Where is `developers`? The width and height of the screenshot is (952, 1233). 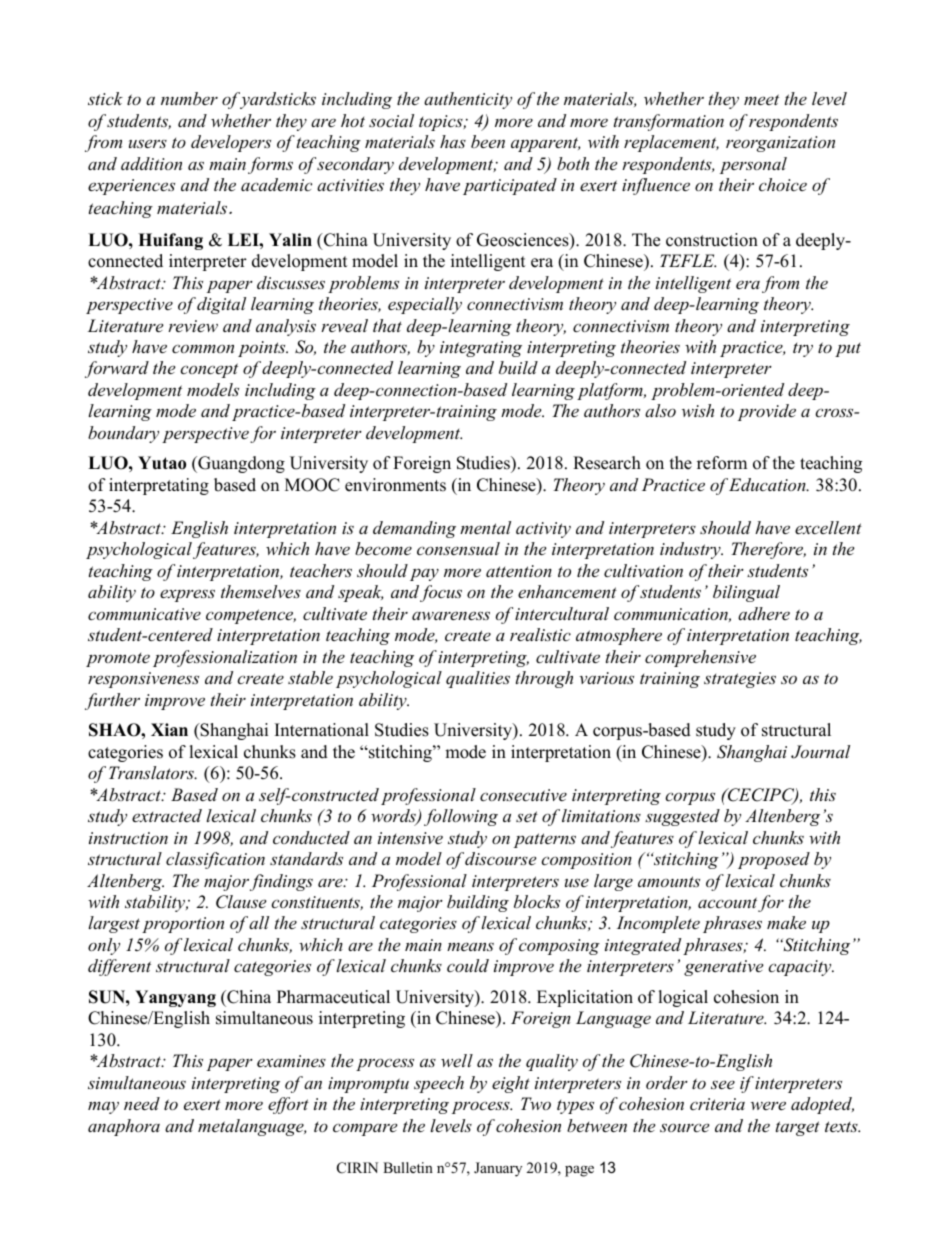 developers is located at coordinates (231, 143).
